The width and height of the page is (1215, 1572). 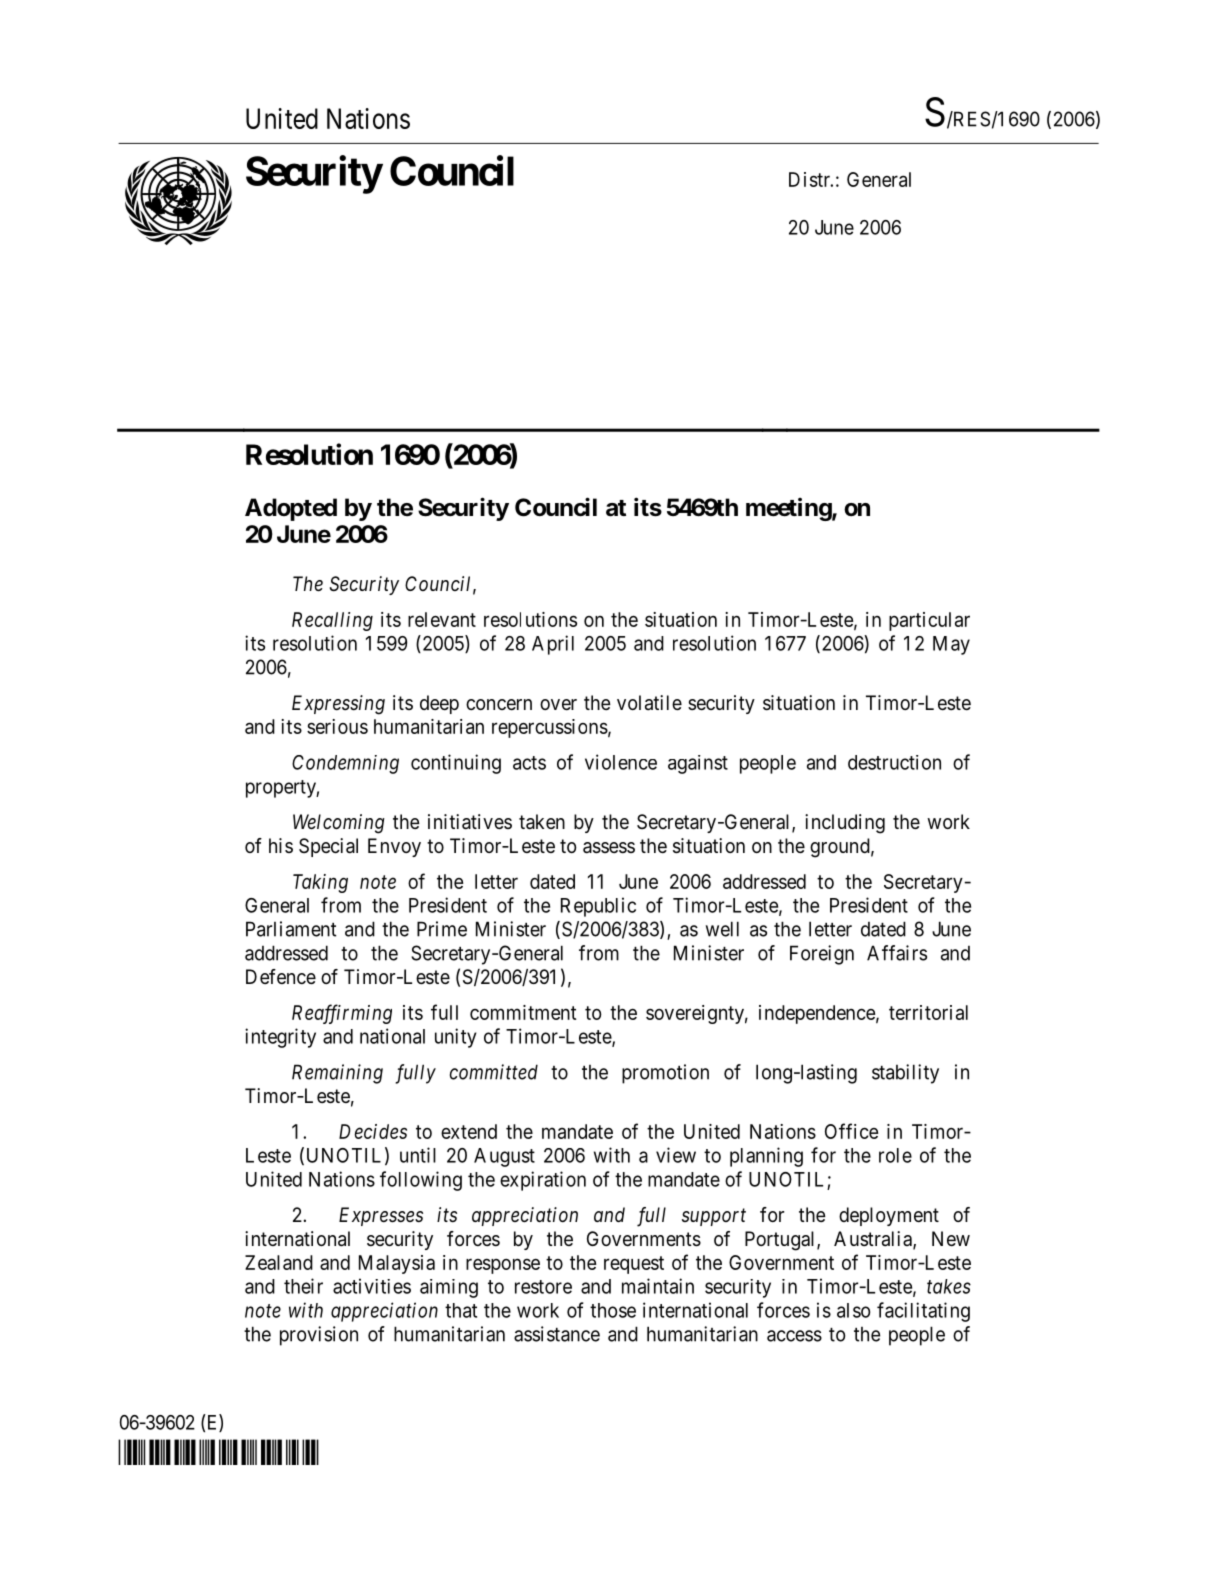 I want to click on activities, so click(x=372, y=1286).
